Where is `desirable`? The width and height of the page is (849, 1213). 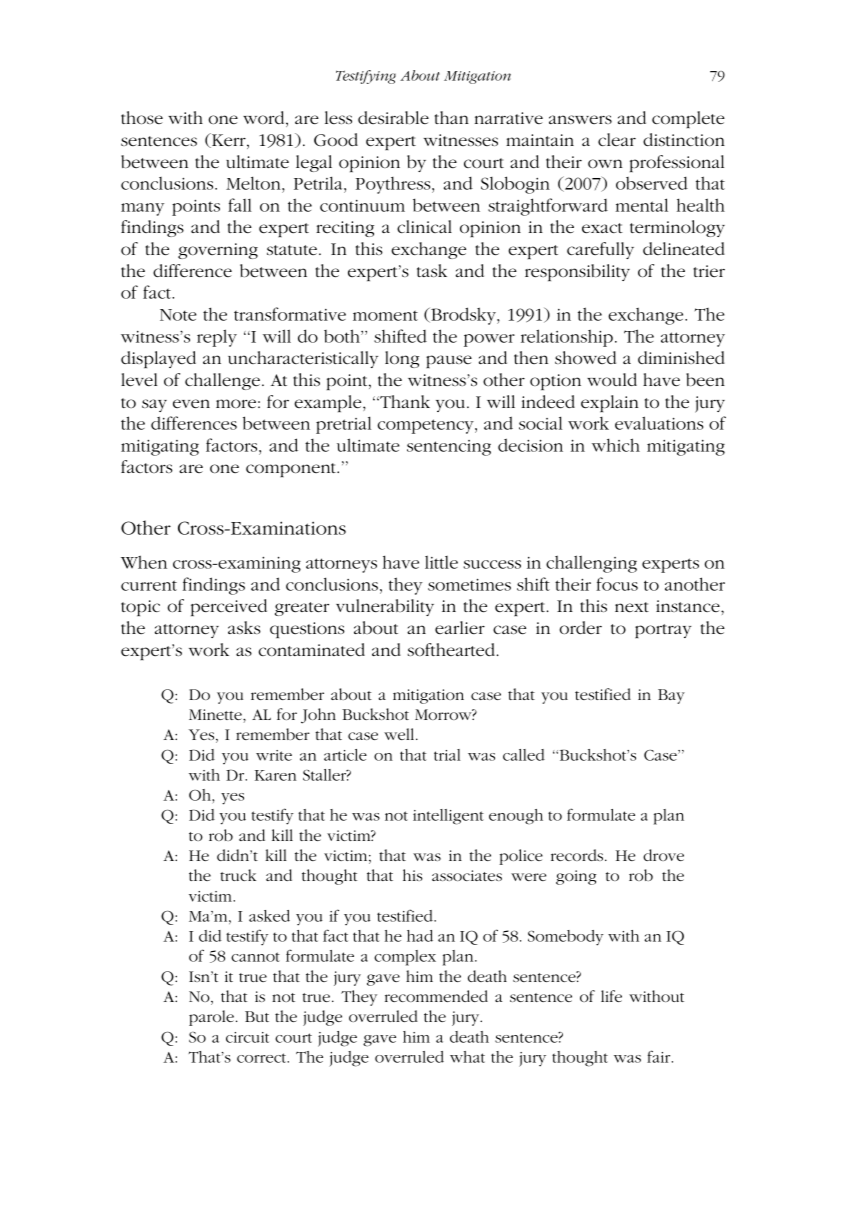
desirable is located at coordinates (393, 117).
